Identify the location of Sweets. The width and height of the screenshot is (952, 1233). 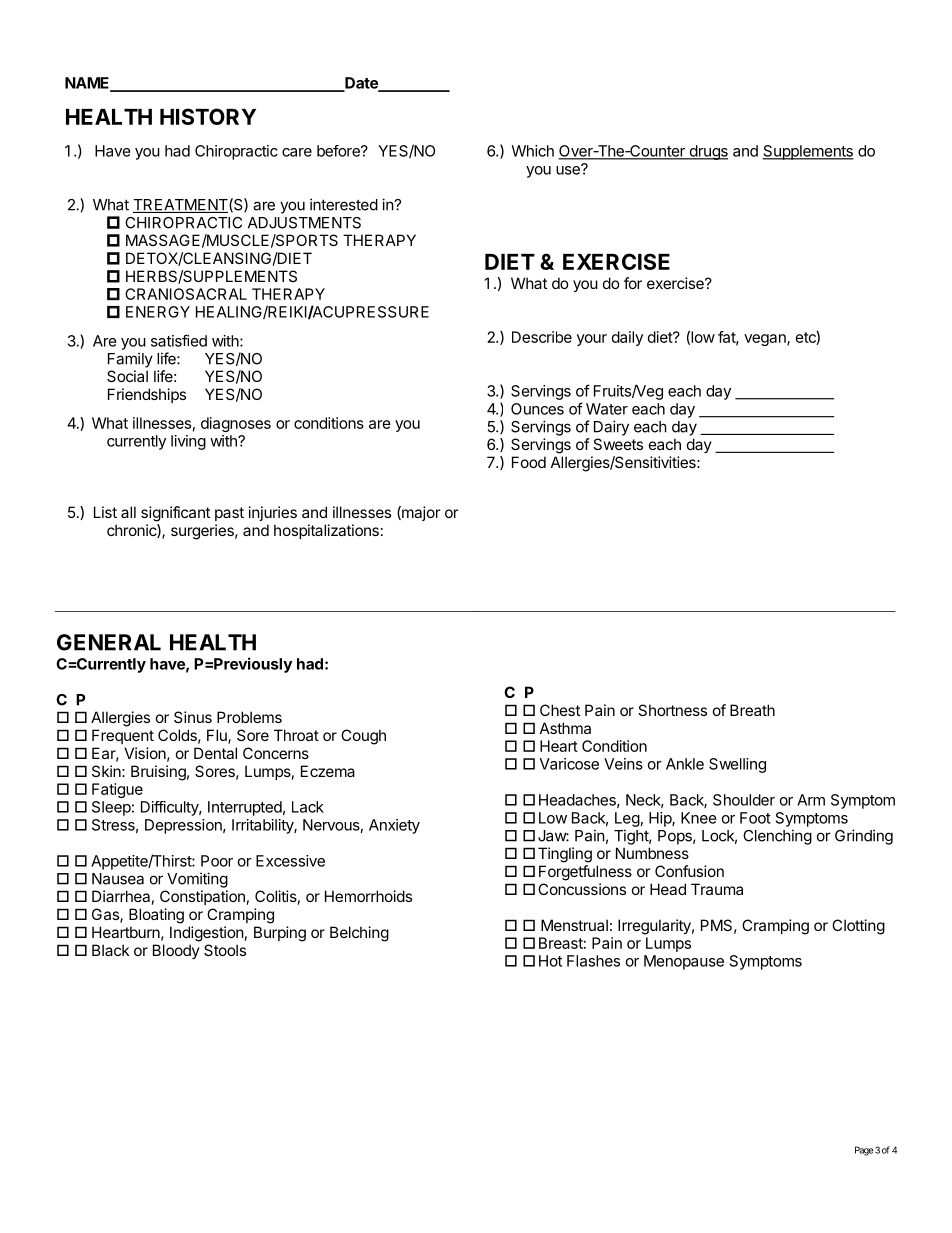
(618, 444).
